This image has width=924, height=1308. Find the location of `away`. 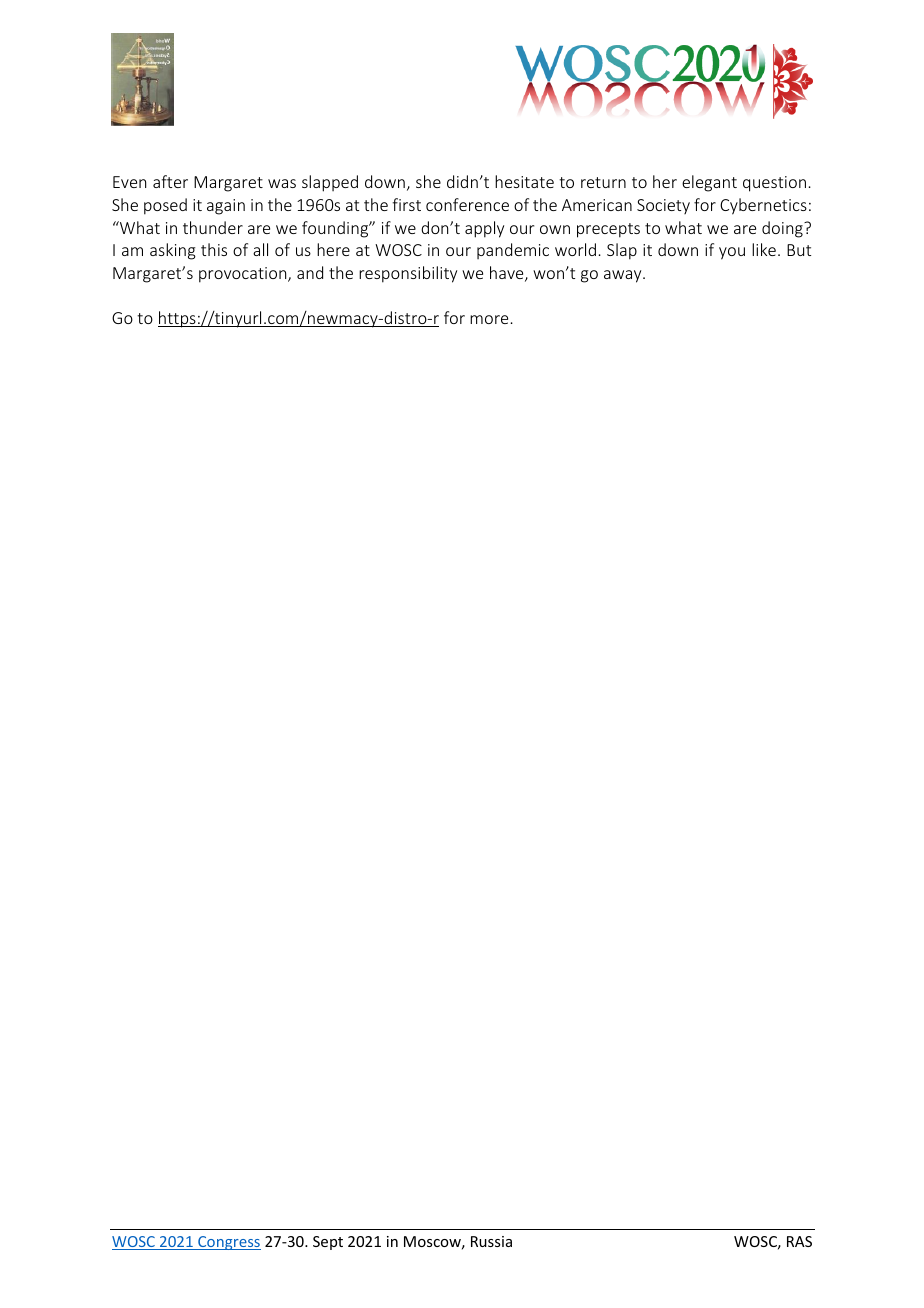

away is located at coordinates (624, 276).
